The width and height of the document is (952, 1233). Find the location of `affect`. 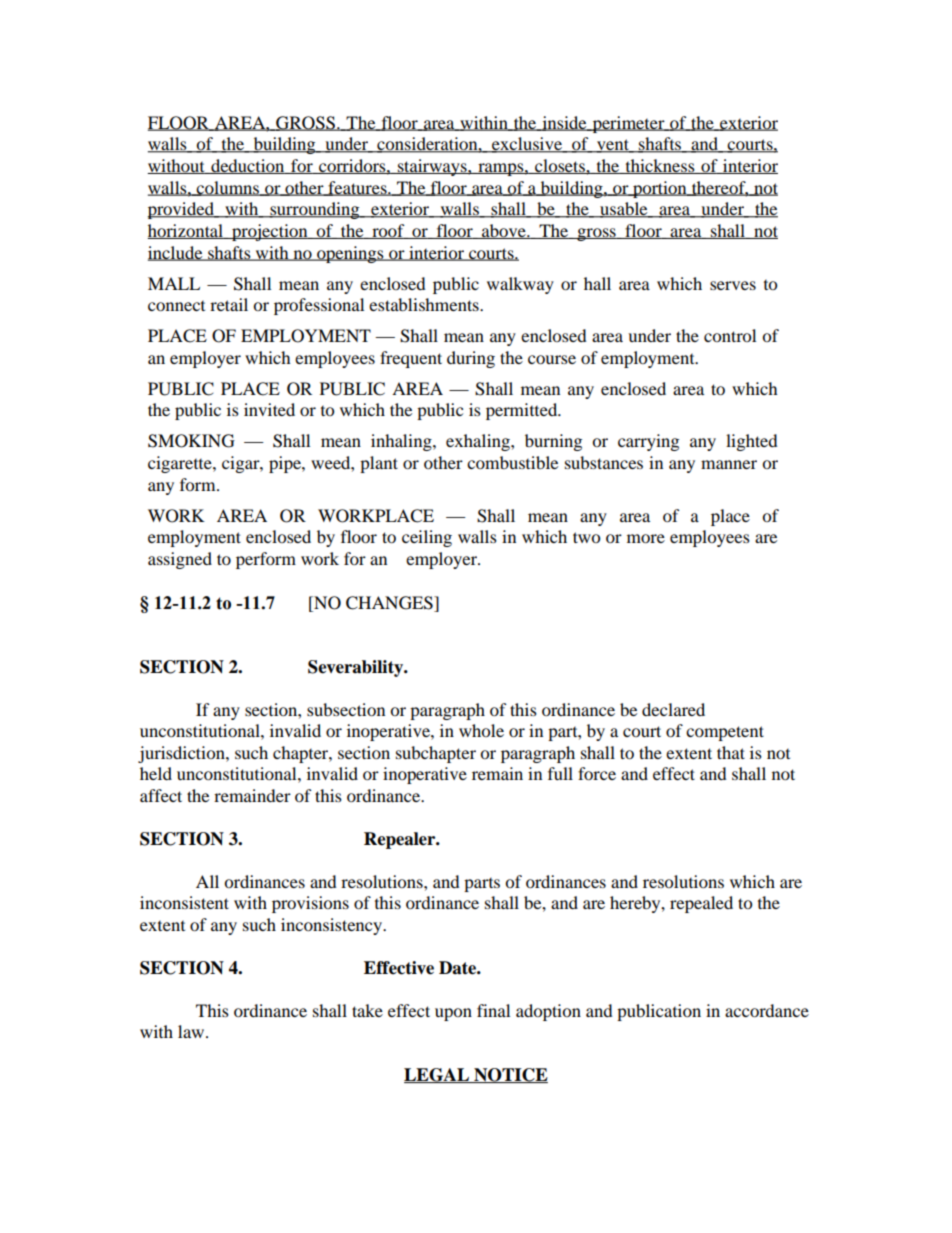

affect is located at coordinates (161, 795).
